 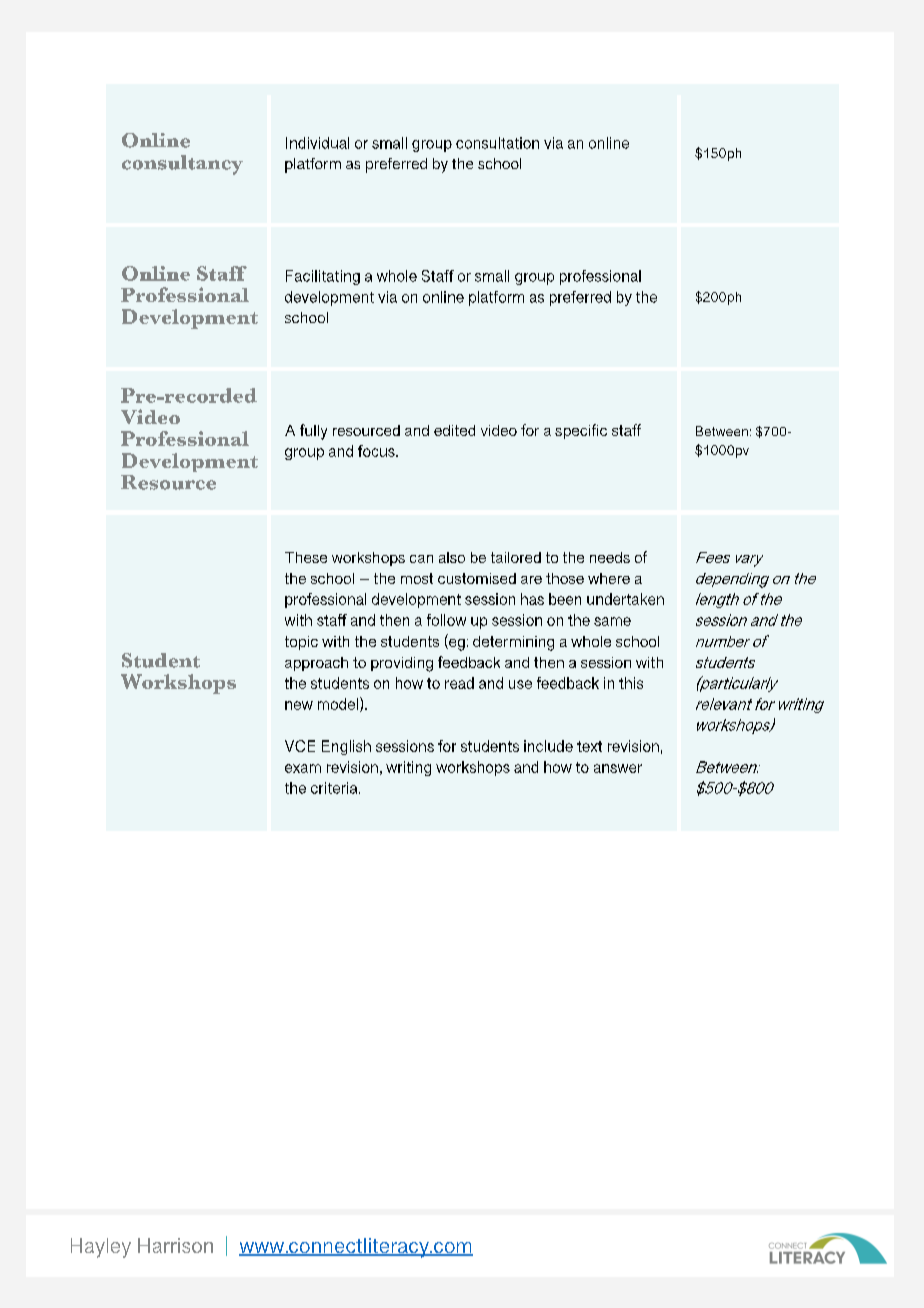 I want to click on Harrison, so click(x=175, y=1245).
